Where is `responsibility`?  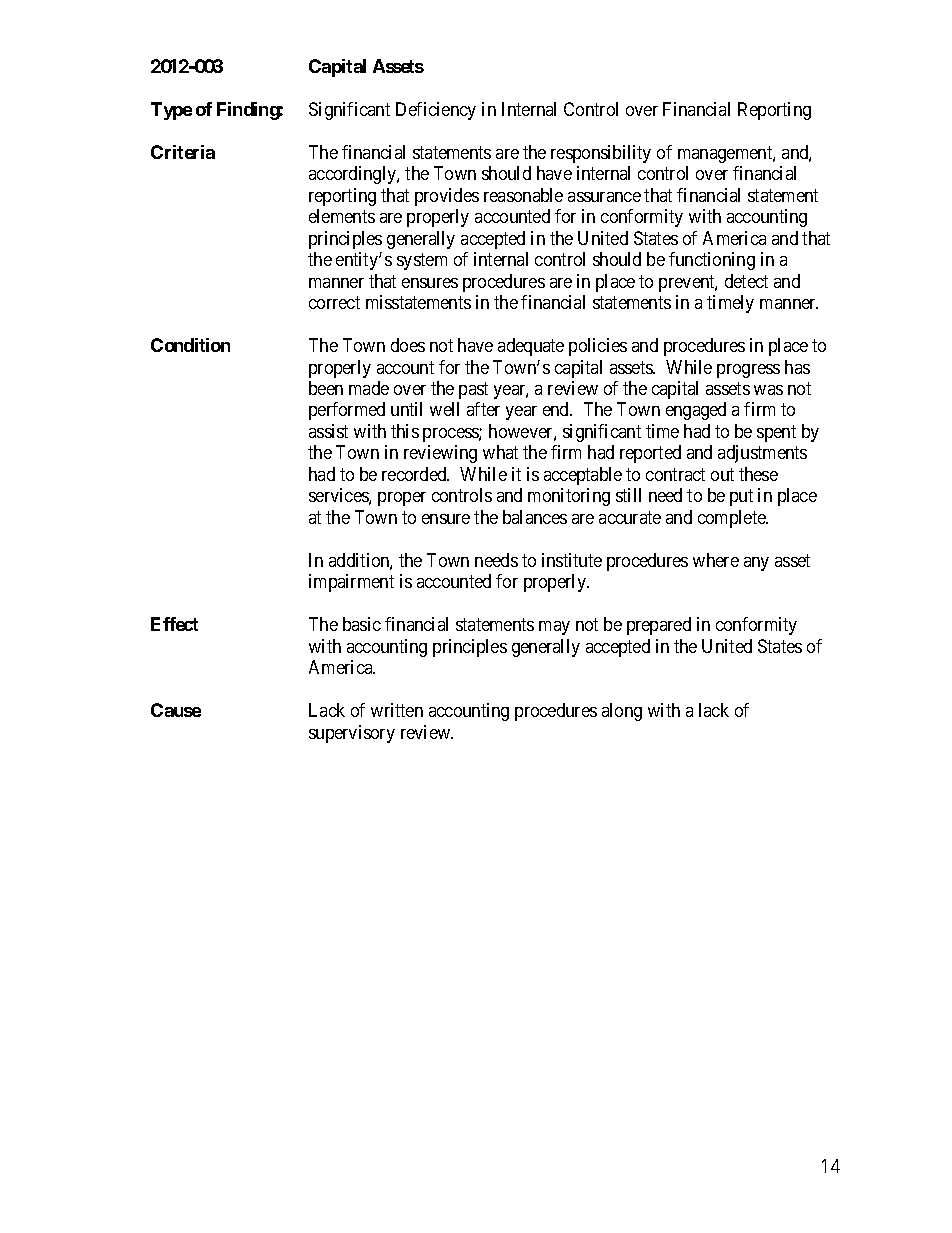
responsibility is located at coordinates (601, 154).
